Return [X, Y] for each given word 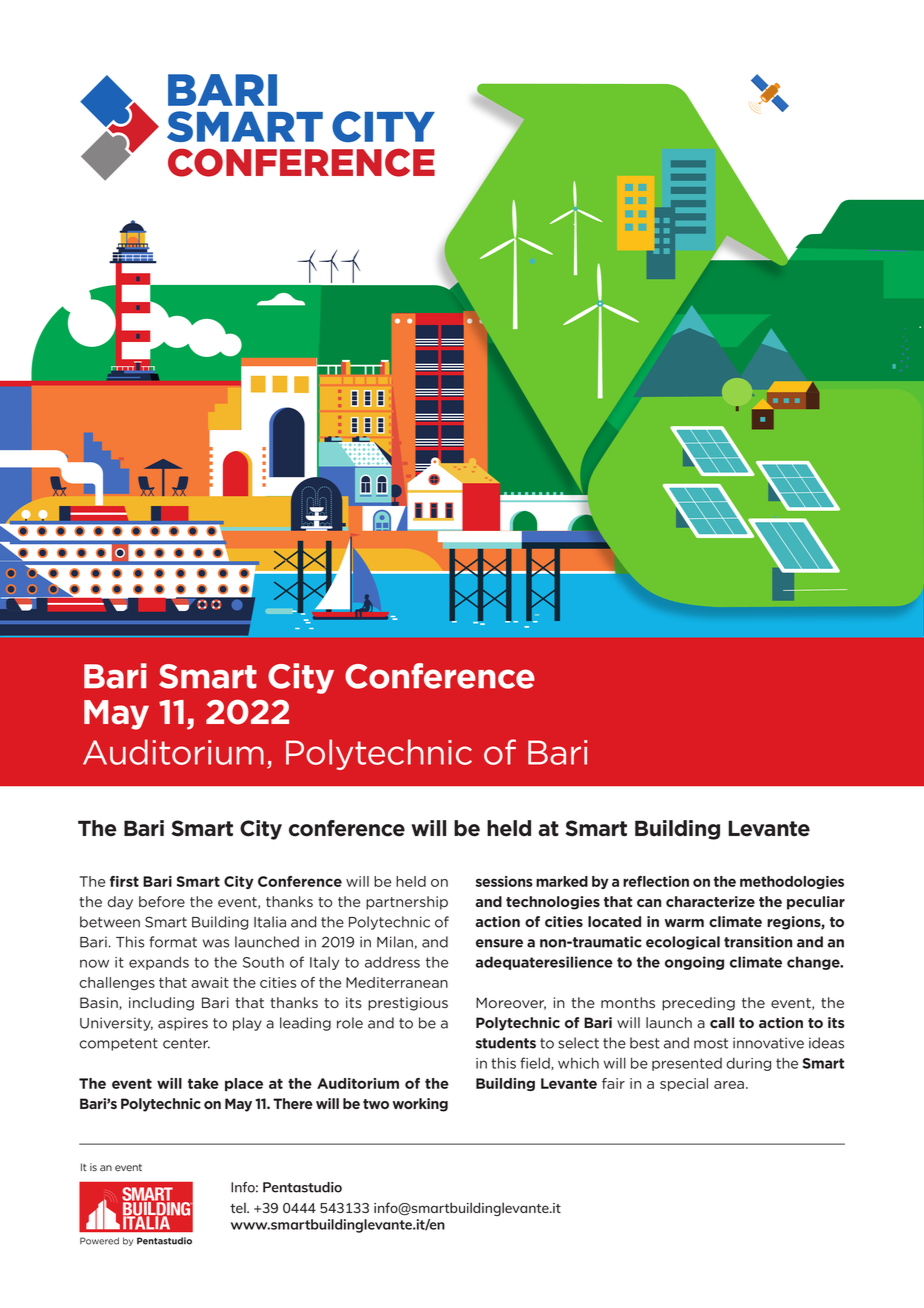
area [729, 1085]
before [162, 902]
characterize [710, 901]
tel [239, 1207]
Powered [99, 1241]
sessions [504, 881]
